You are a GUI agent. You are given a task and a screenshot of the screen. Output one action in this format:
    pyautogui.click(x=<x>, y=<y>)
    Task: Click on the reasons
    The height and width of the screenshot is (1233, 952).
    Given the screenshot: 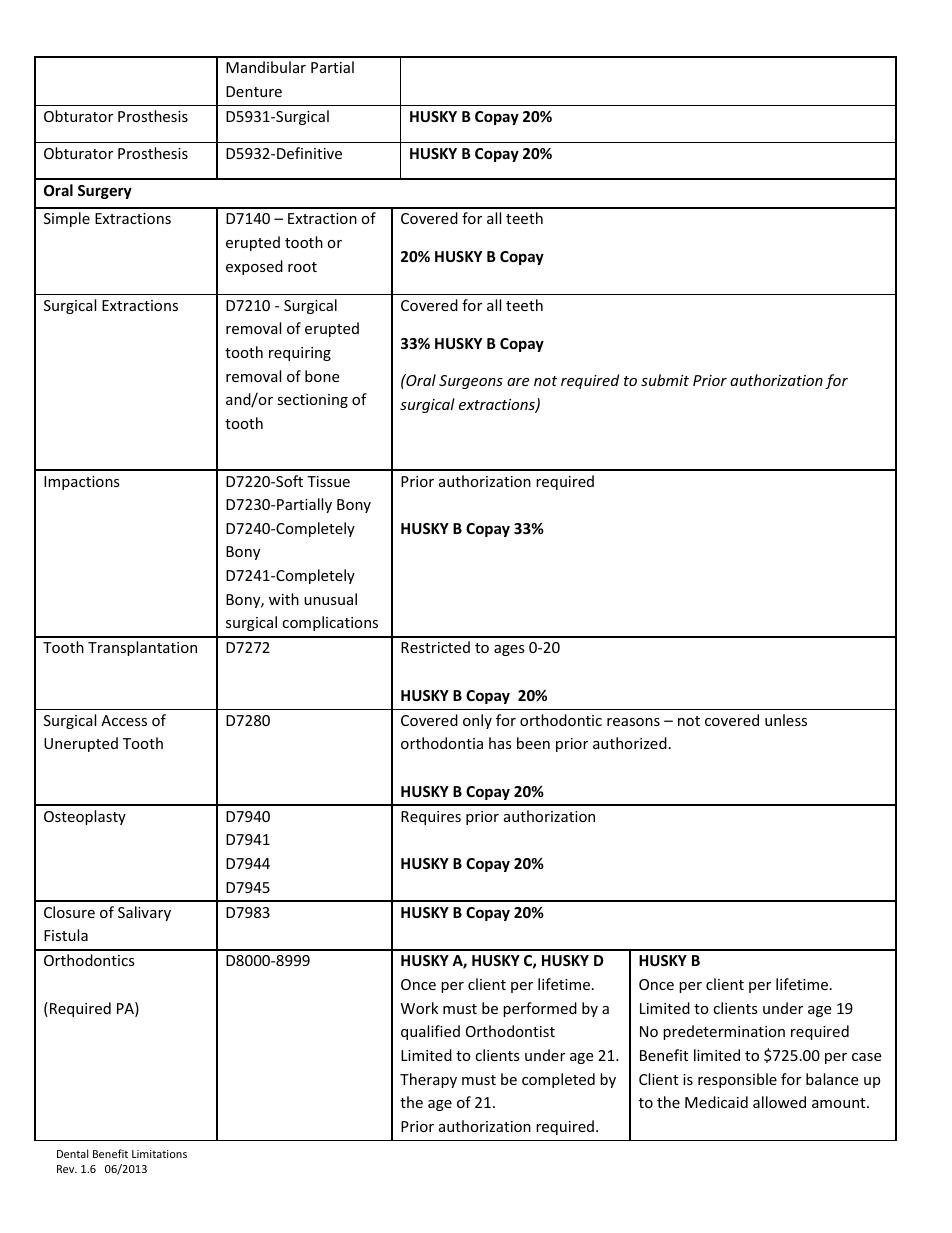 What is the action you would take?
    pyautogui.click(x=633, y=722)
